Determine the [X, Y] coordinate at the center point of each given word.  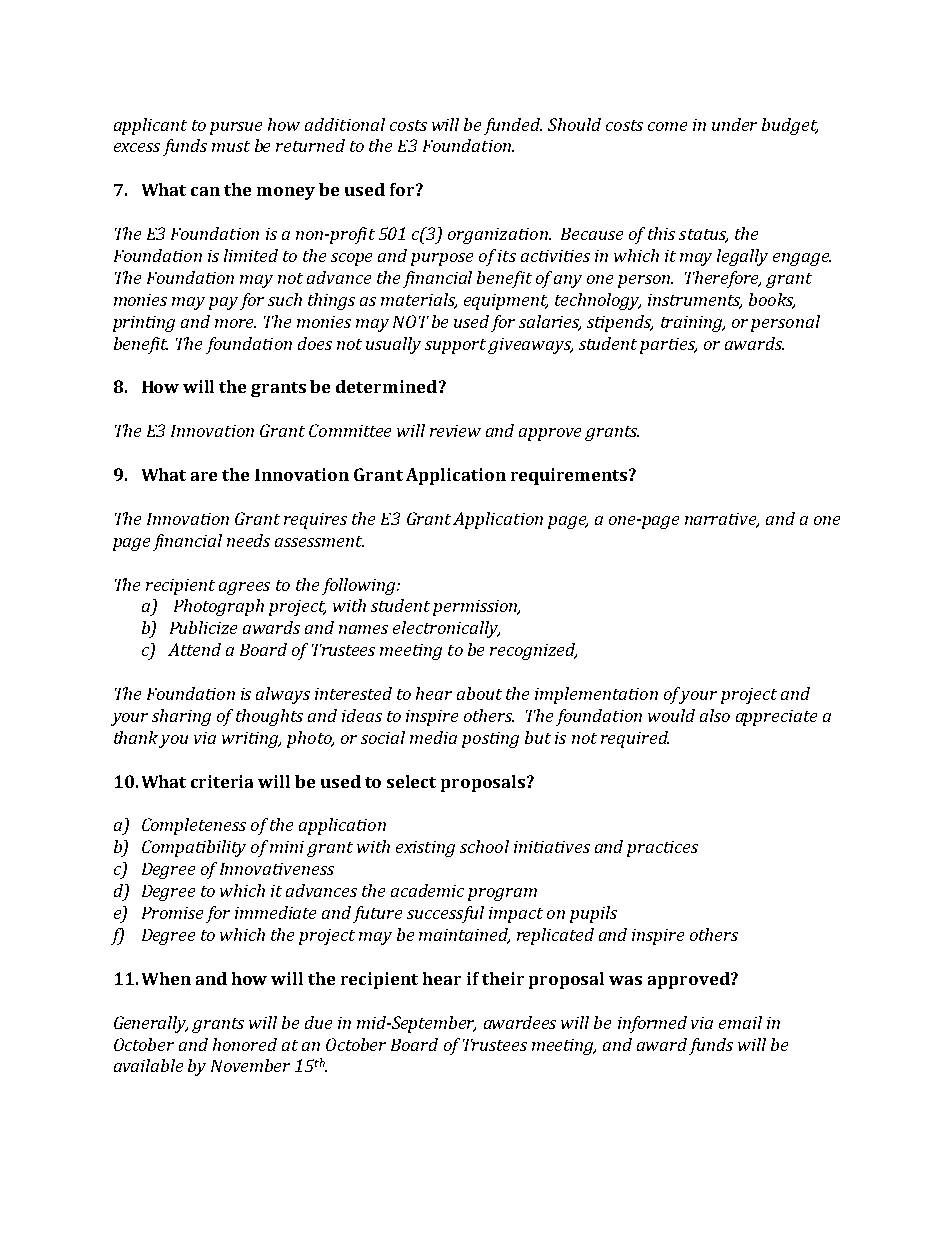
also [715, 715]
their [503, 978]
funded [513, 126]
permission [476, 608]
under [734, 124]
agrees [244, 588]
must [231, 146]
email [740, 1022]
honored [245, 1044]
